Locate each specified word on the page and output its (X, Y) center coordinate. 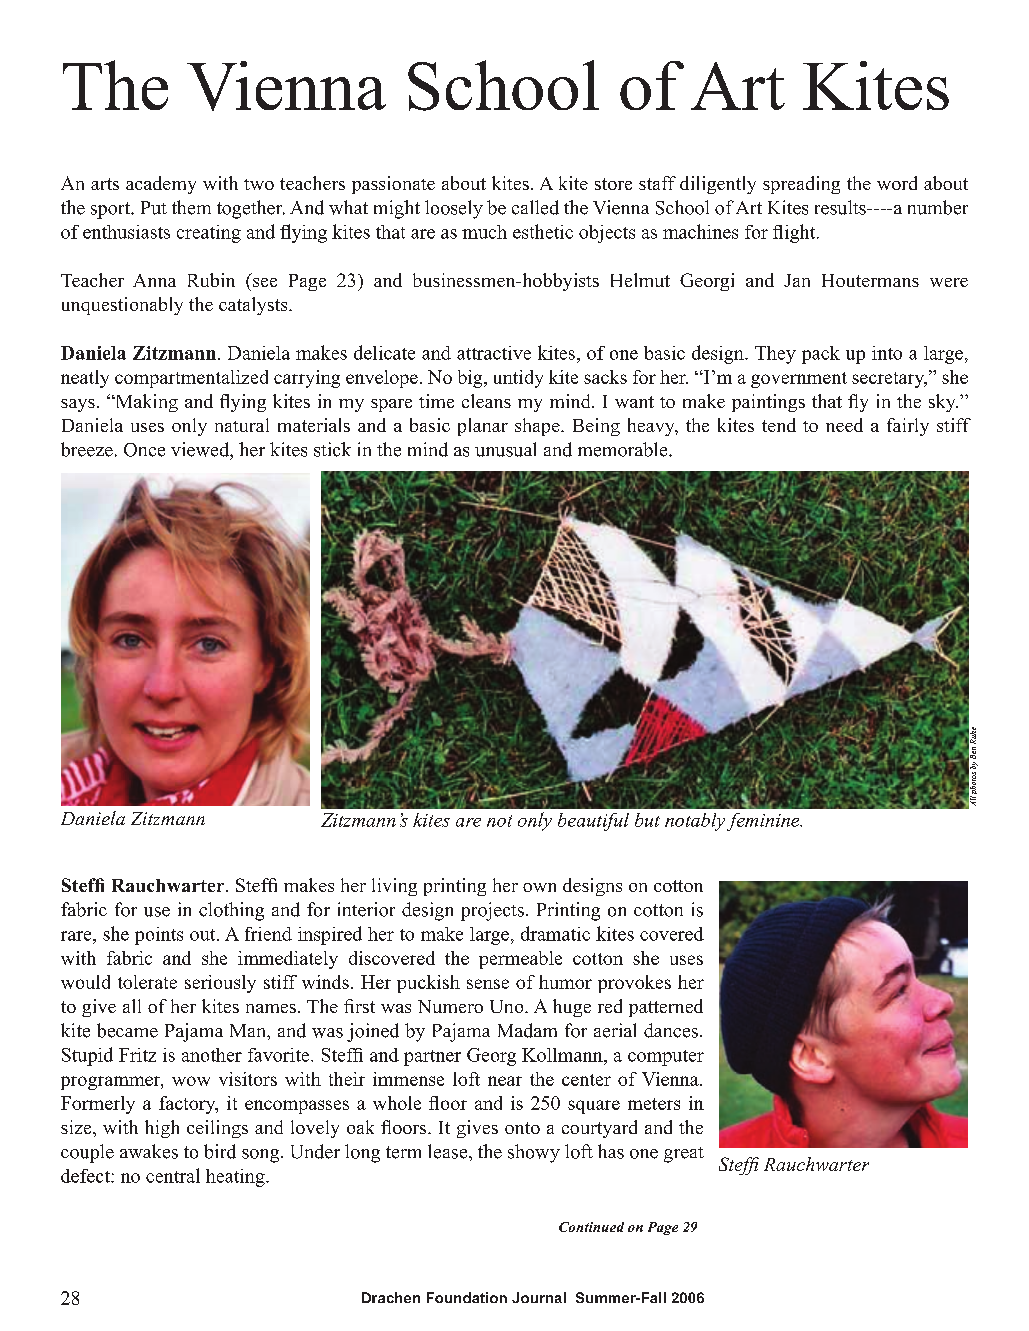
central (173, 1175)
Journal (539, 1297)
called (535, 207)
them (191, 207)
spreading (801, 185)
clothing (231, 911)
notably (696, 822)
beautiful (593, 822)
